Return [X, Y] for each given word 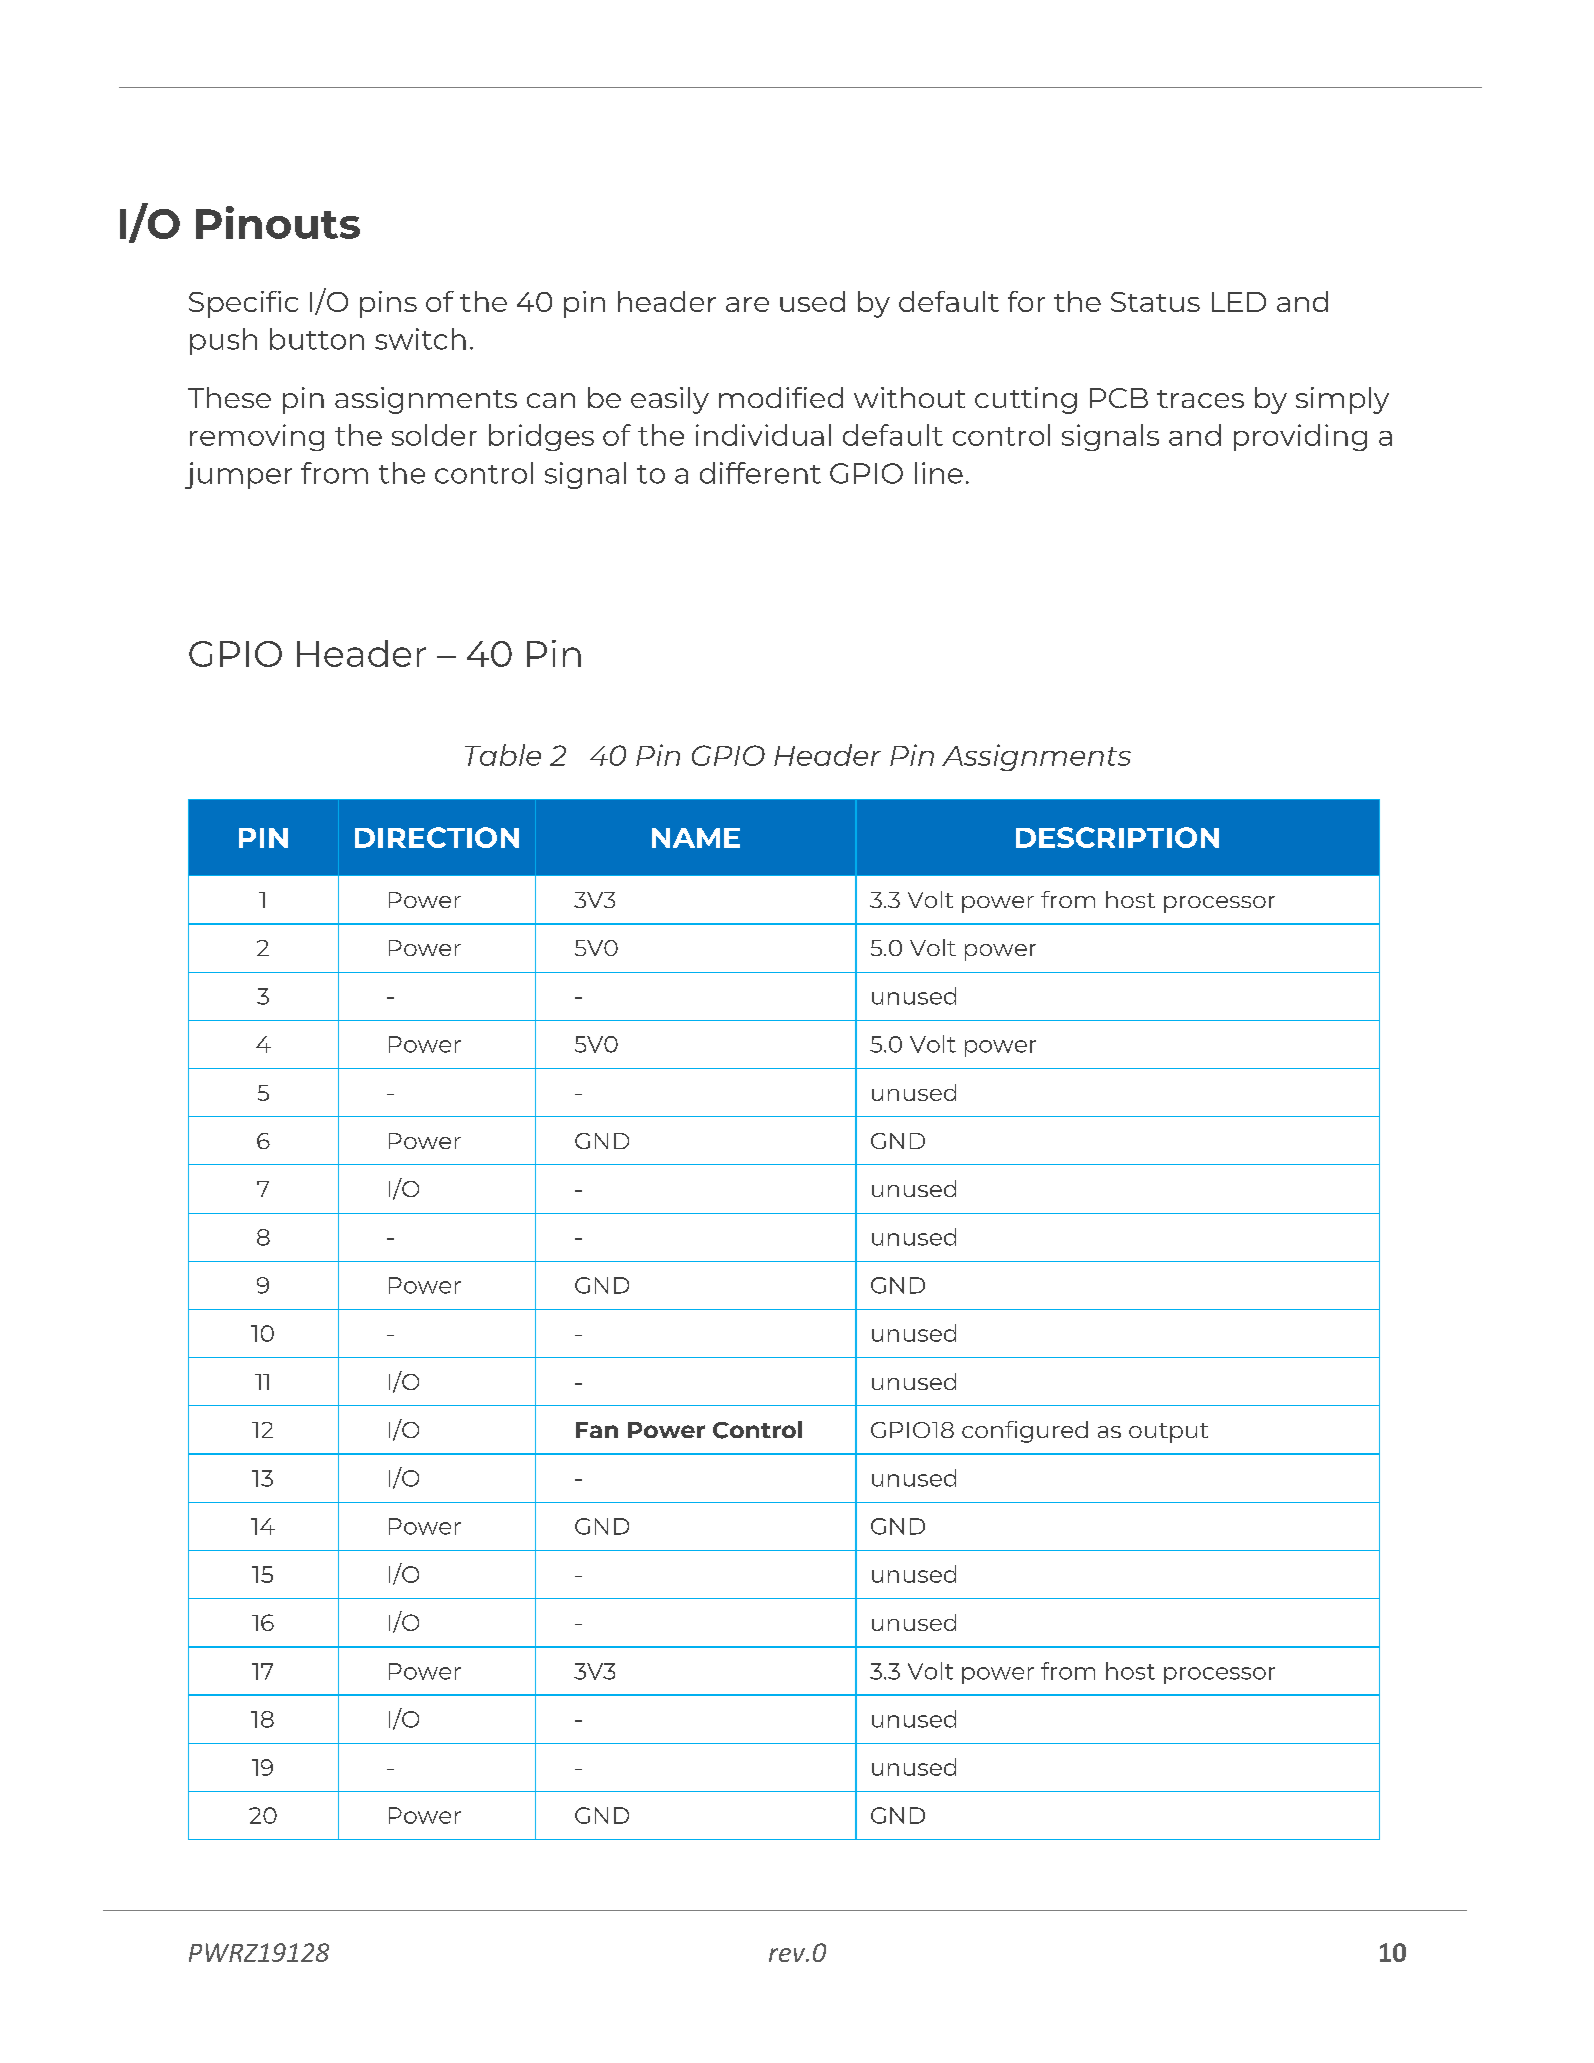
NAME [696, 838]
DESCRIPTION [1117, 837]
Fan [597, 1430]
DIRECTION [437, 837]
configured [1025, 1432]
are [747, 304]
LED [1239, 302]
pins [388, 304]
